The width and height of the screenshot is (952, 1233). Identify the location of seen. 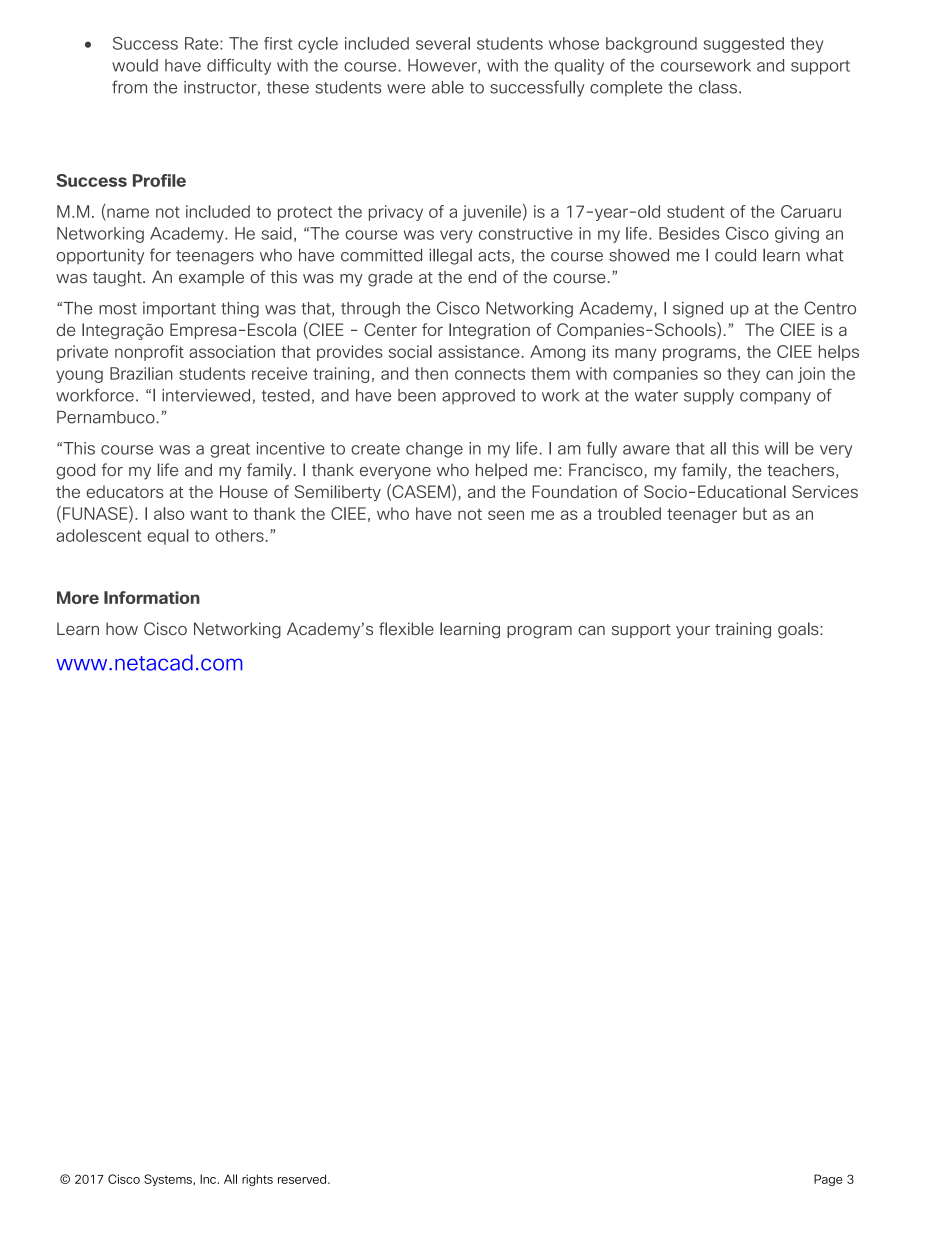
(506, 515).
